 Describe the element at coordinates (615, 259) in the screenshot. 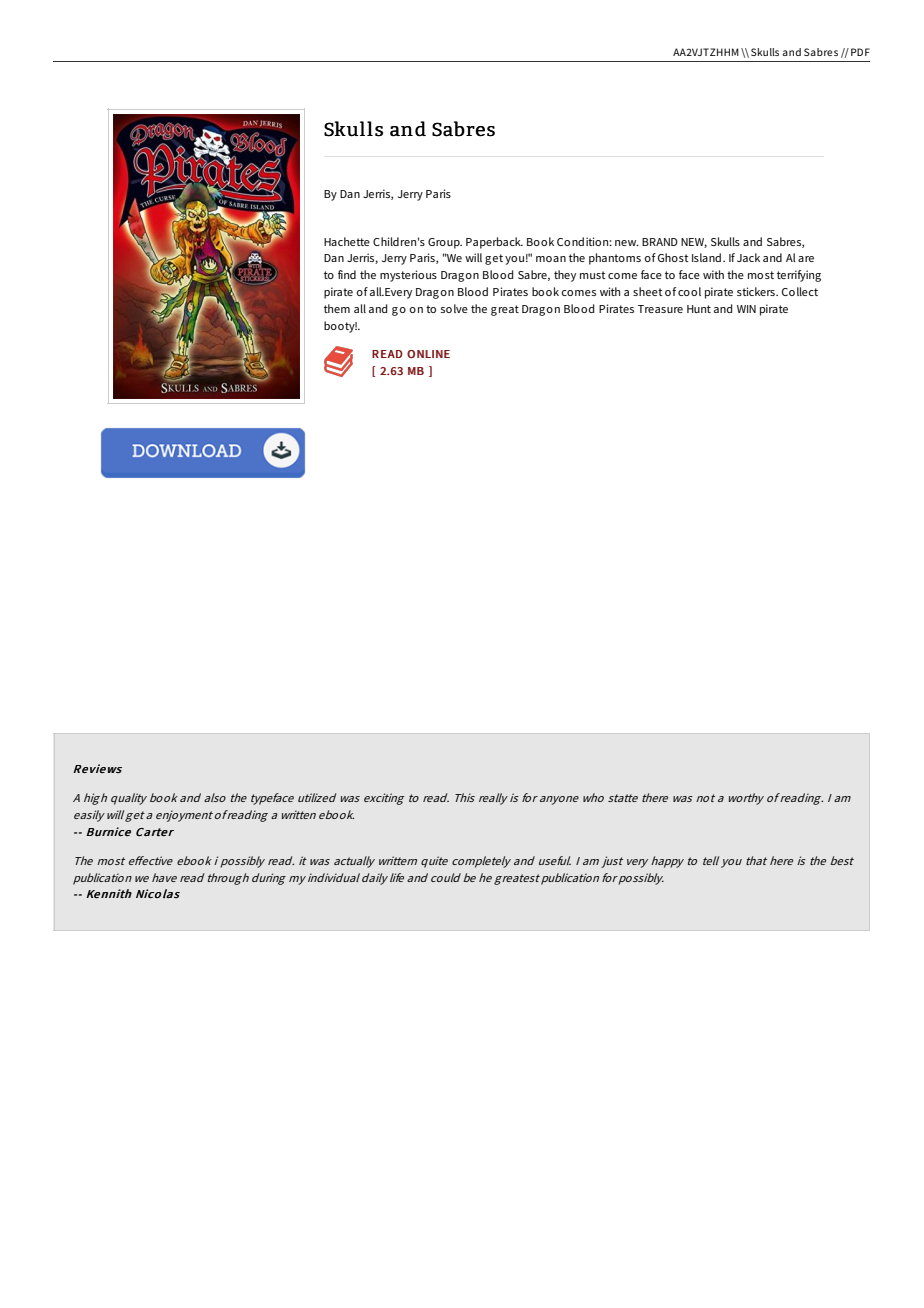

I see `phantoms` at that location.
